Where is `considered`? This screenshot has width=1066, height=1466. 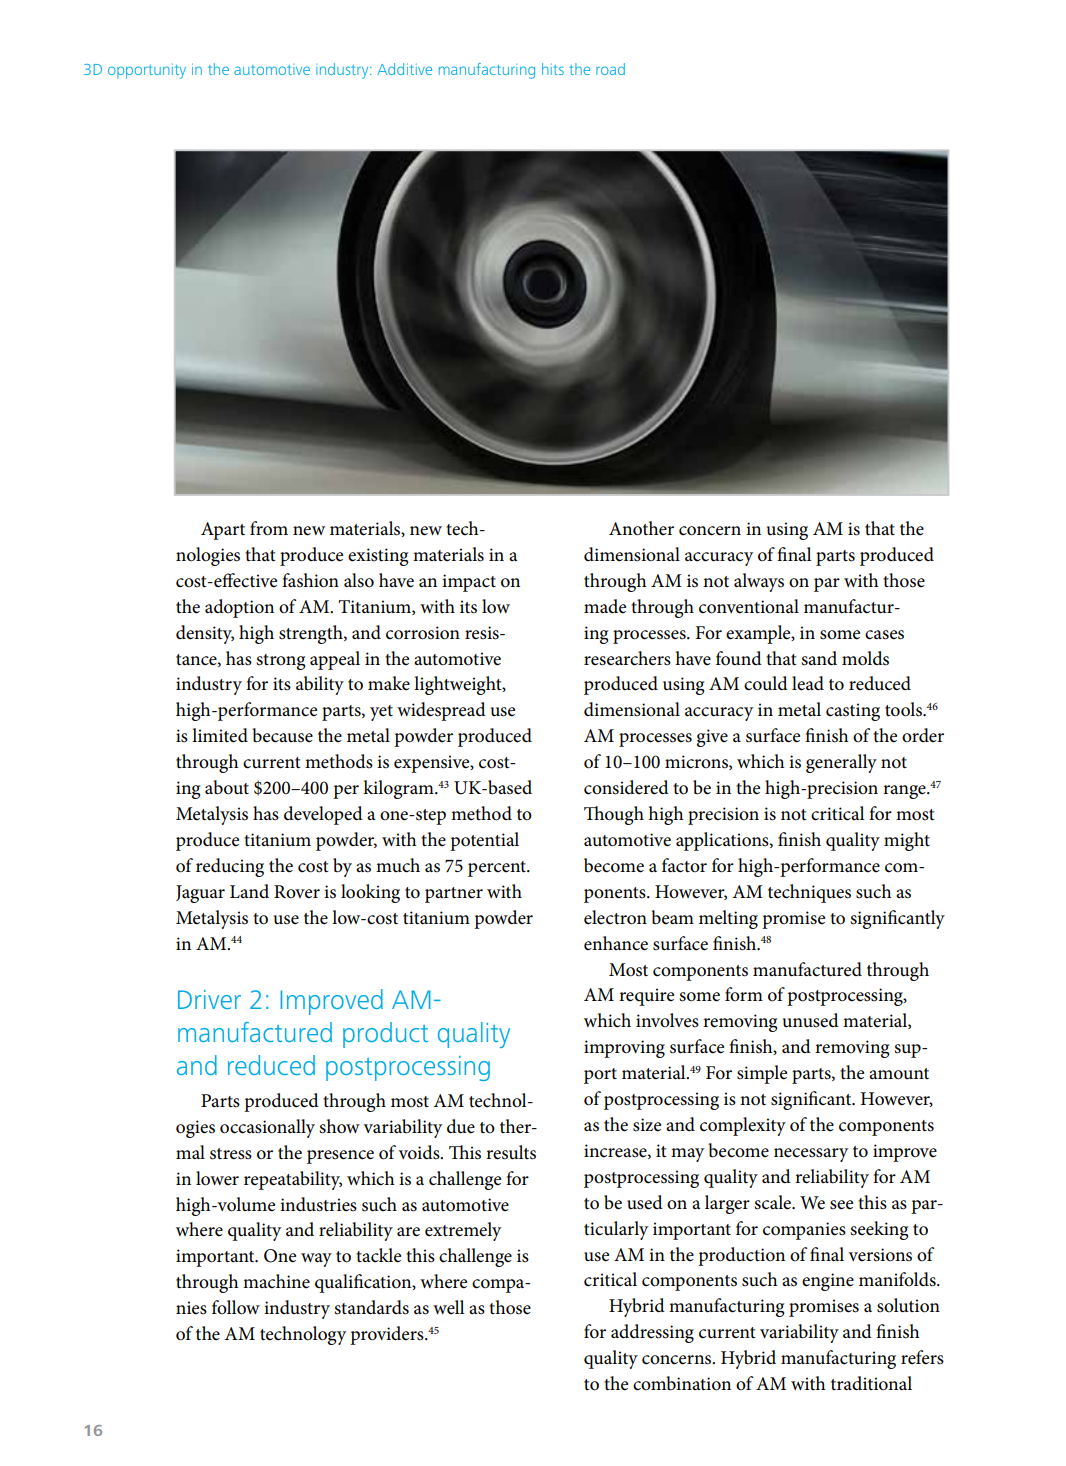
considered is located at coordinates (626, 787).
